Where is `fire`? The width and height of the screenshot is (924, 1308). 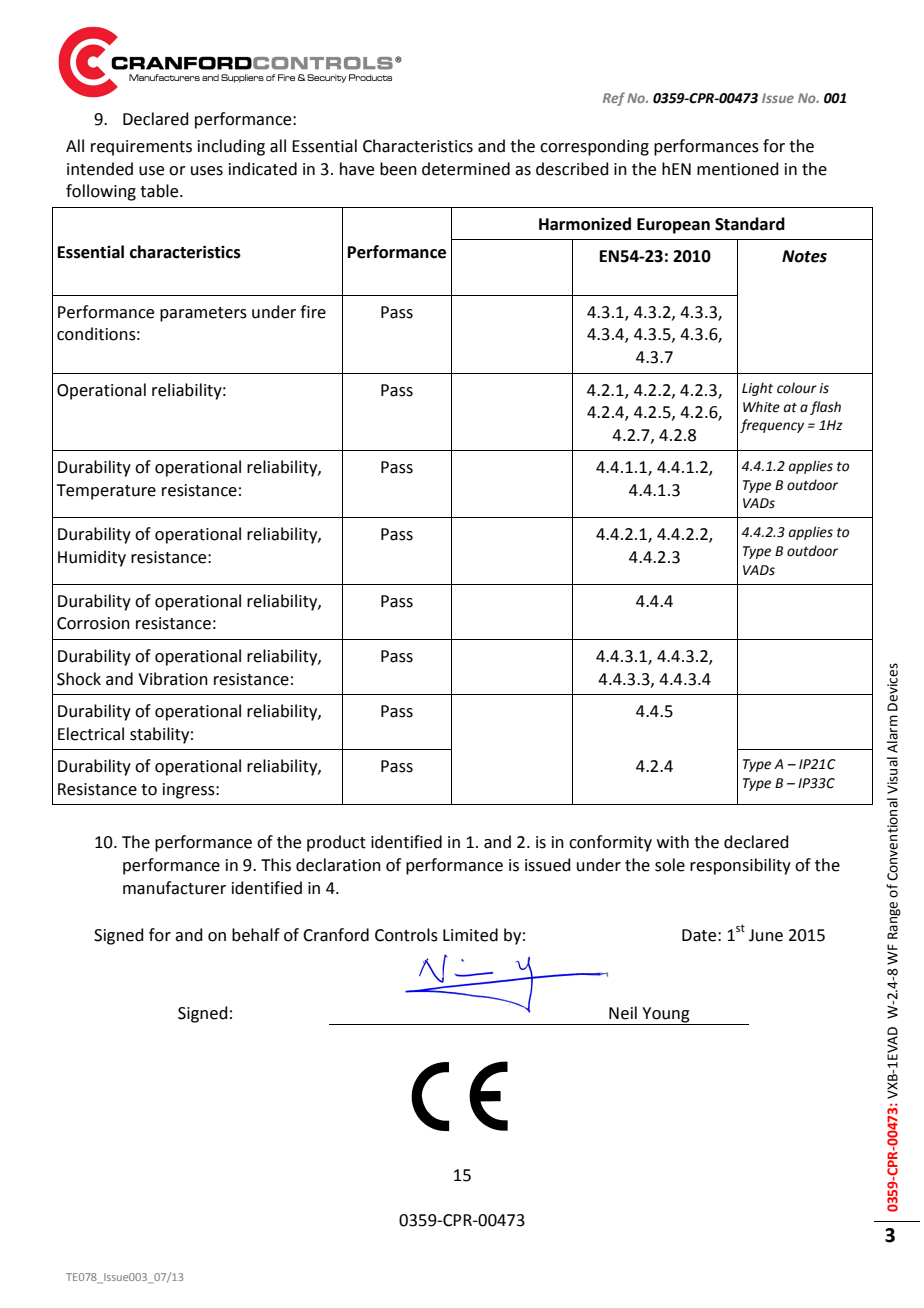 fire is located at coordinates (313, 312).
